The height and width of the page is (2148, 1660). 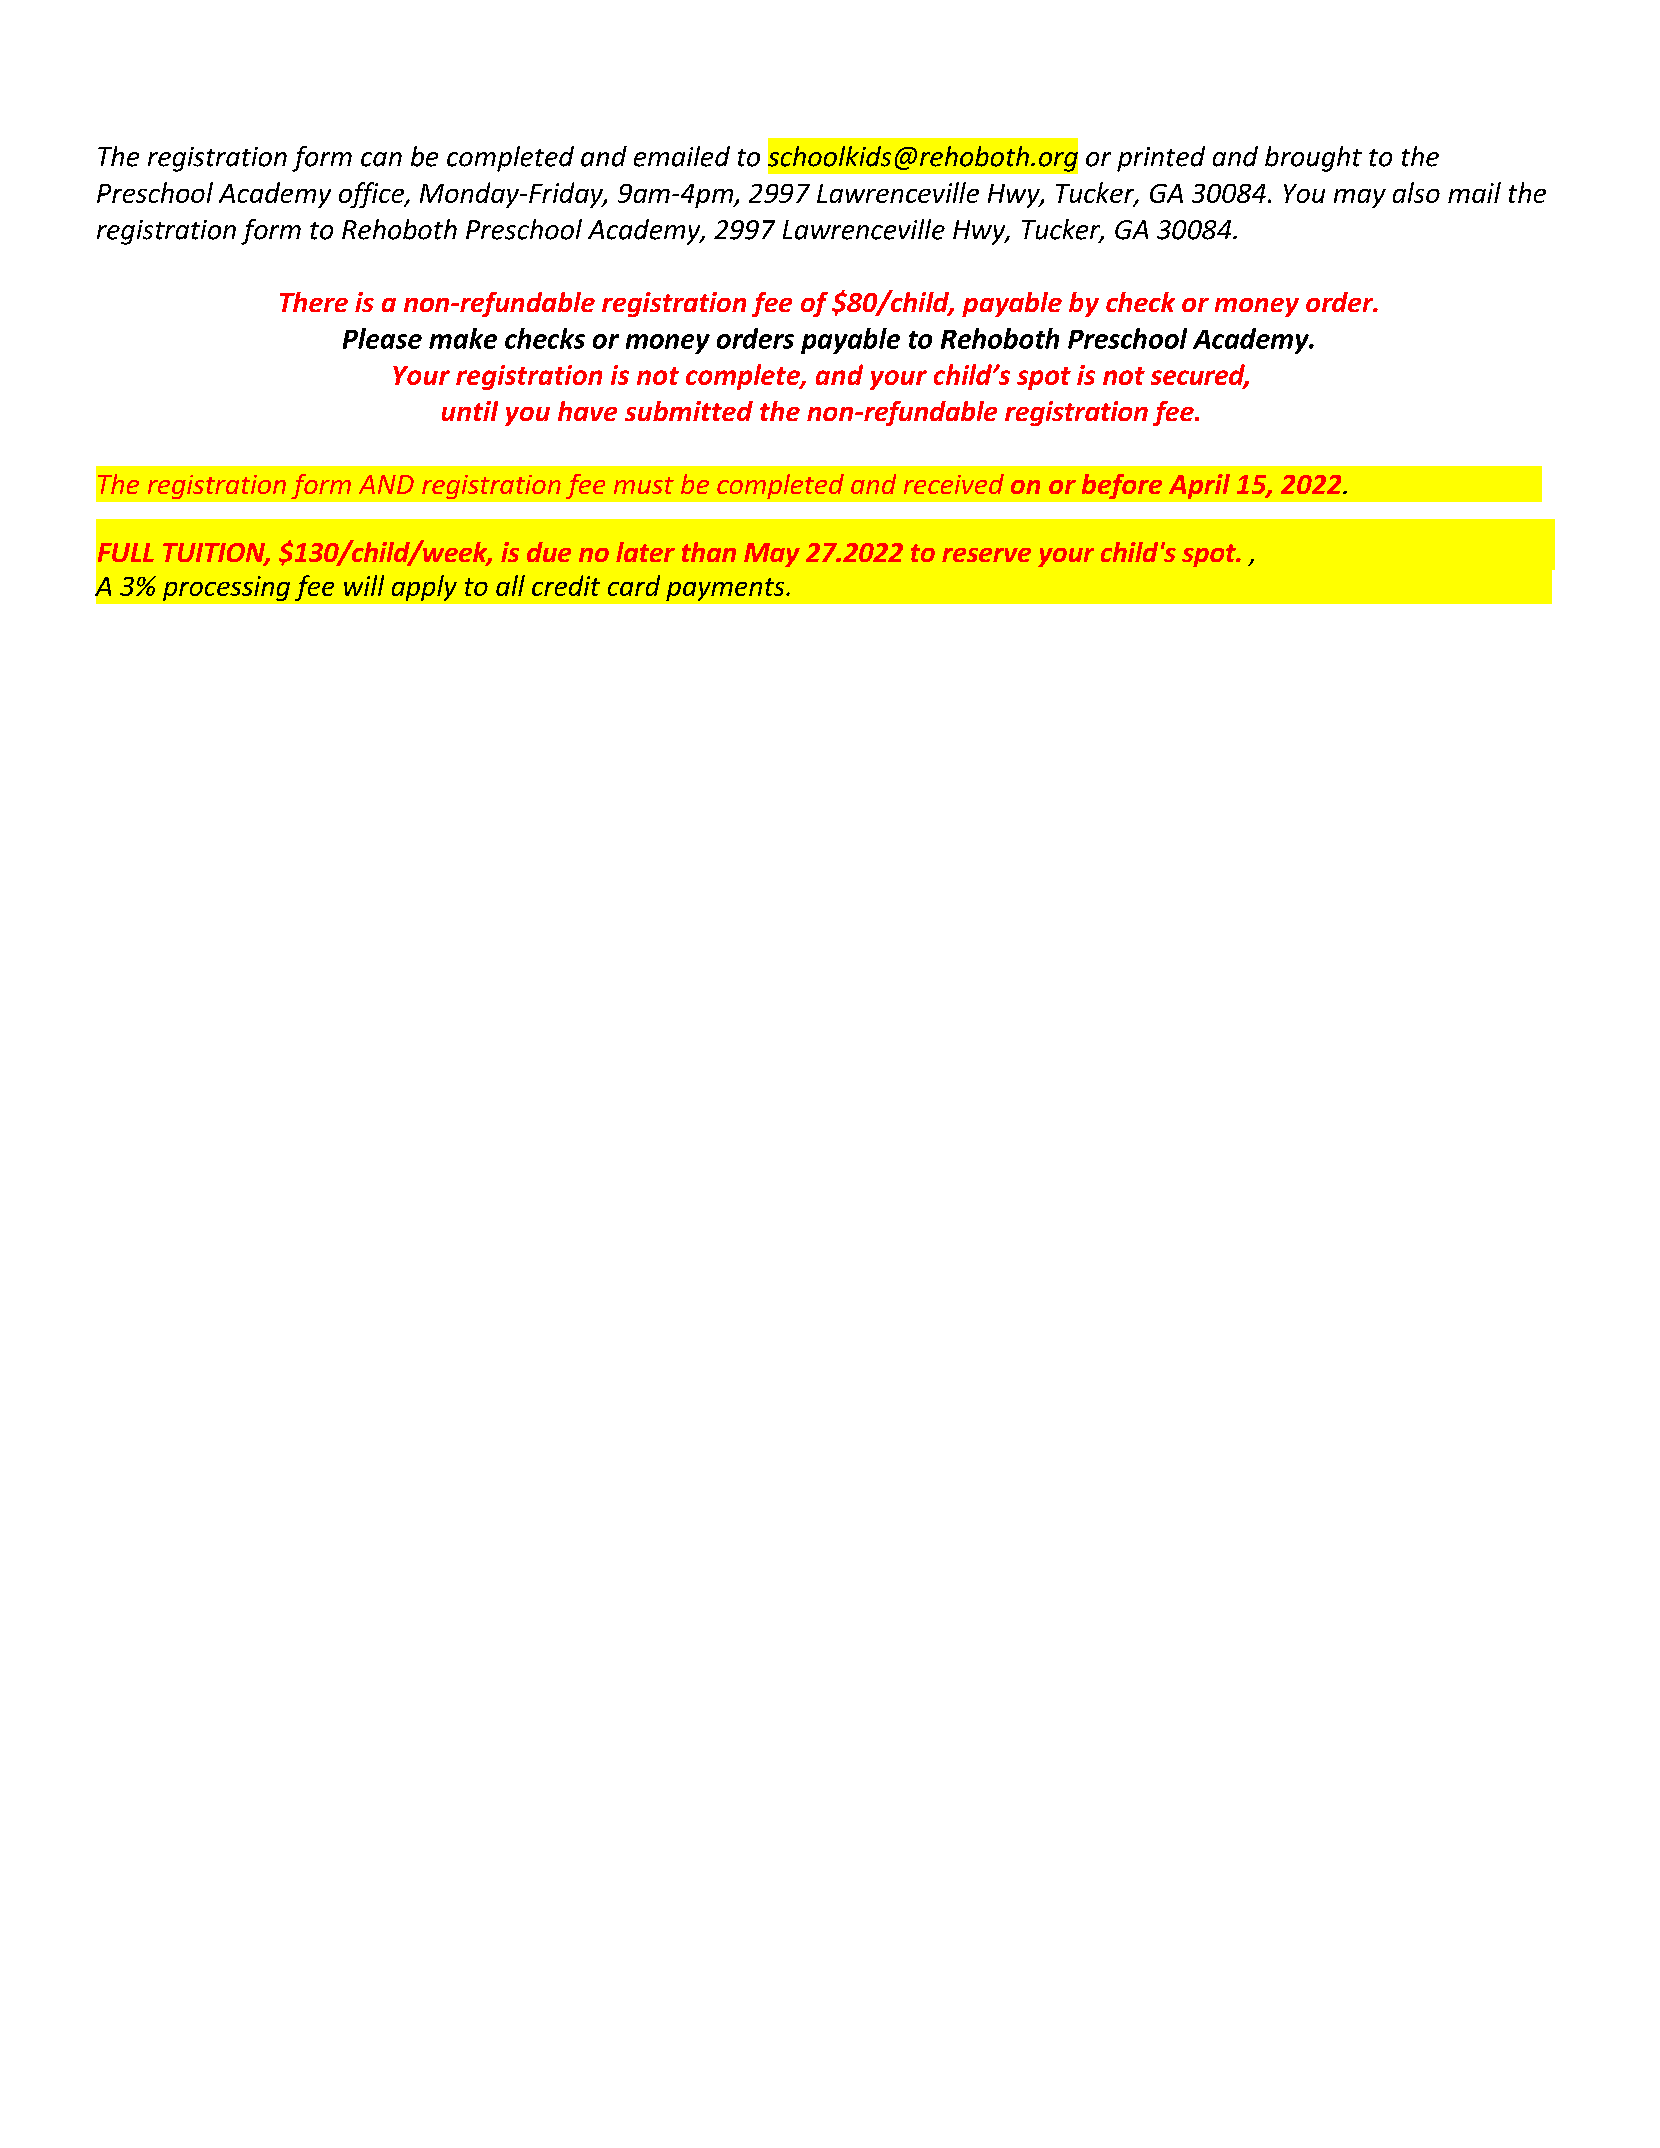 What do you see at coordinates (381, 159) in the page?
I see `can` at bounding box center [381, 159].
